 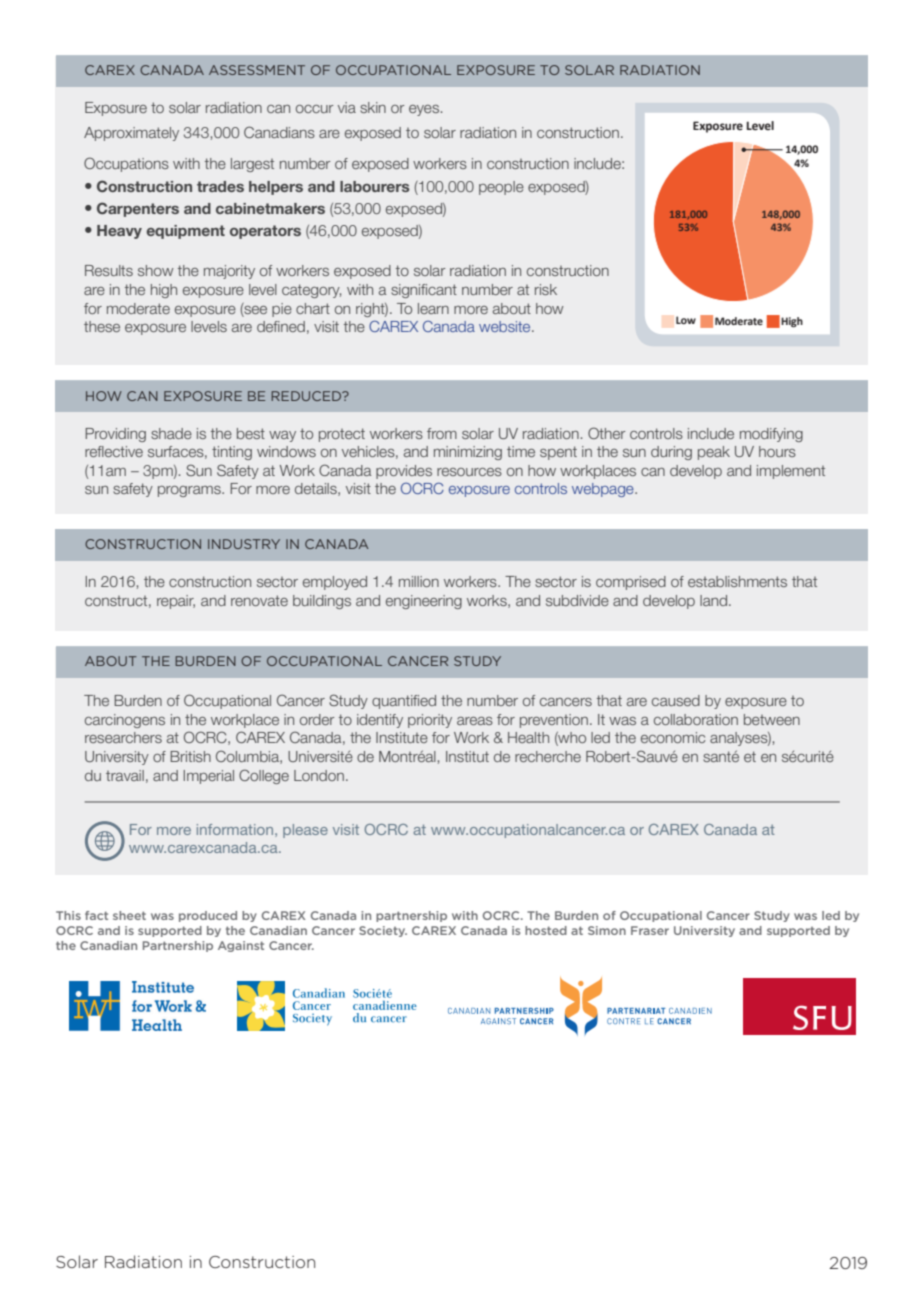 I want to click on learn, so click(x=433, y=308).
